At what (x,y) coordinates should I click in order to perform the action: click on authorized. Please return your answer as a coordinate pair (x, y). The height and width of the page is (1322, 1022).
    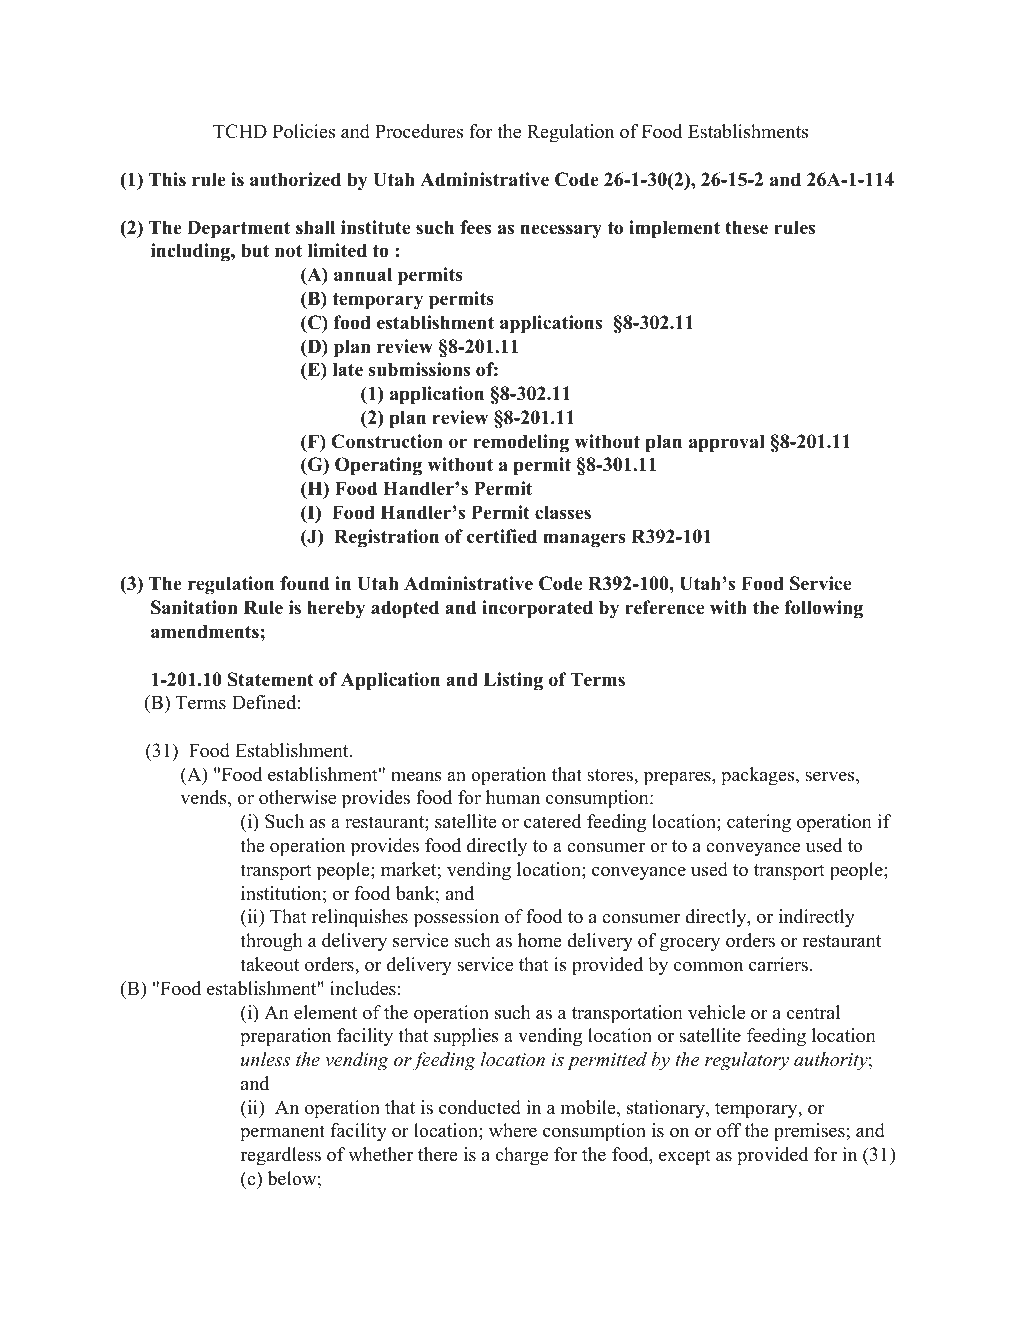
    Looking at the image, I should click on (295, 179).
